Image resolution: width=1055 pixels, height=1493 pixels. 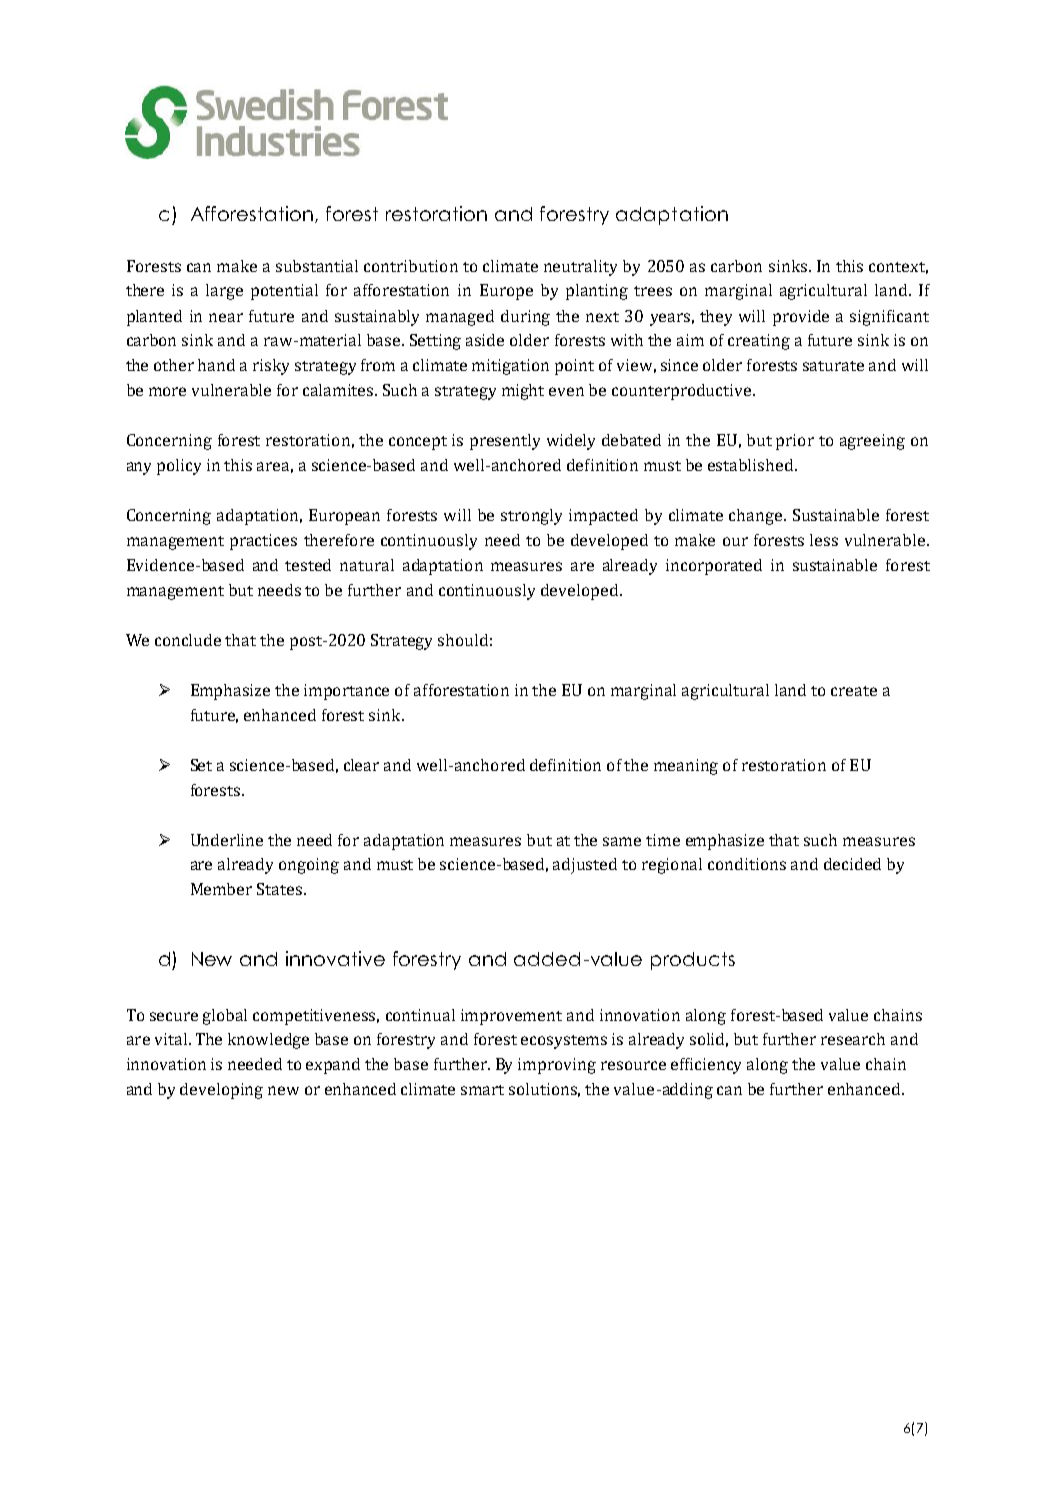 I want to click on research, so click(x=853, y=1039).
